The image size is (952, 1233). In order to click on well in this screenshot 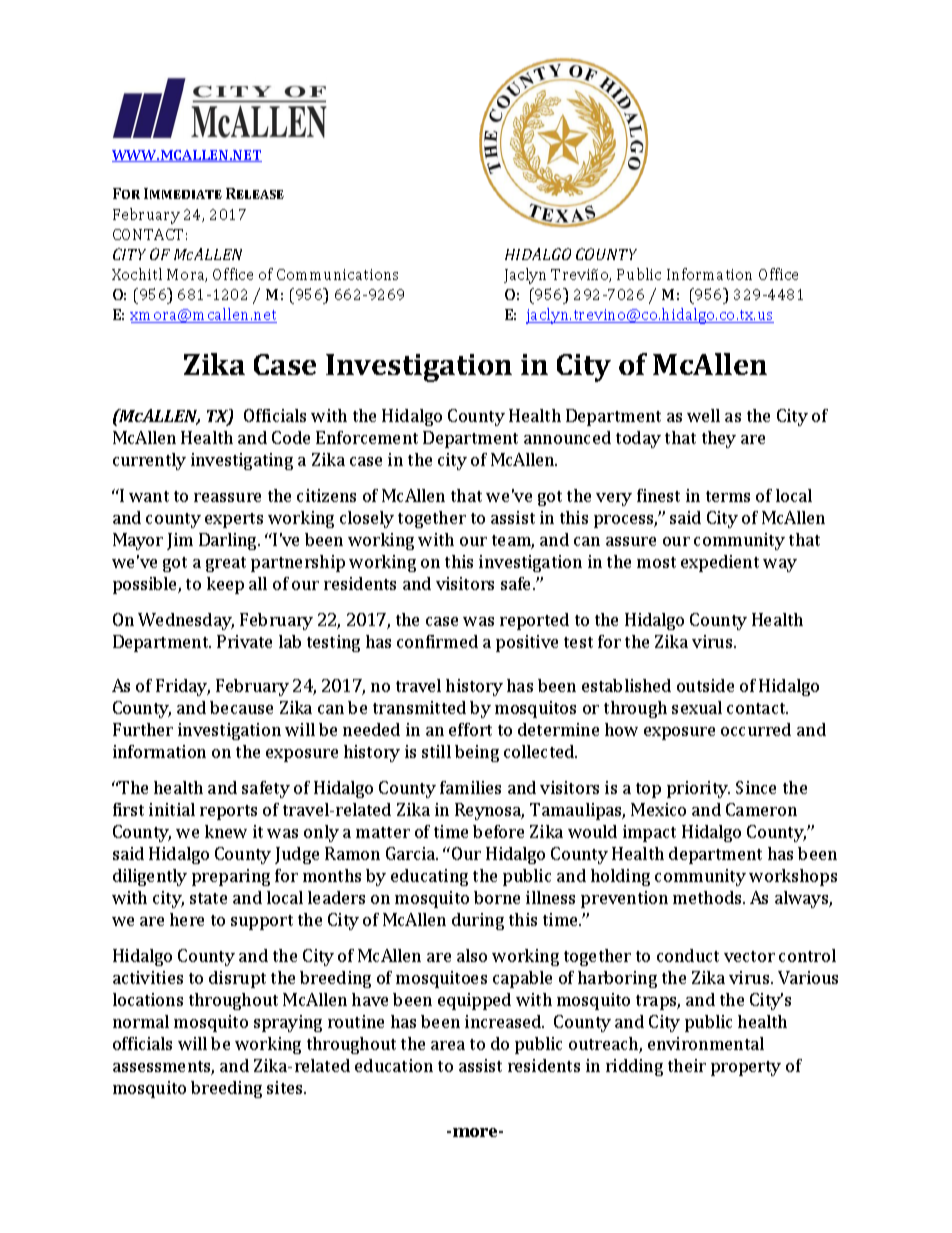, I will do `click(703, 415)`.
